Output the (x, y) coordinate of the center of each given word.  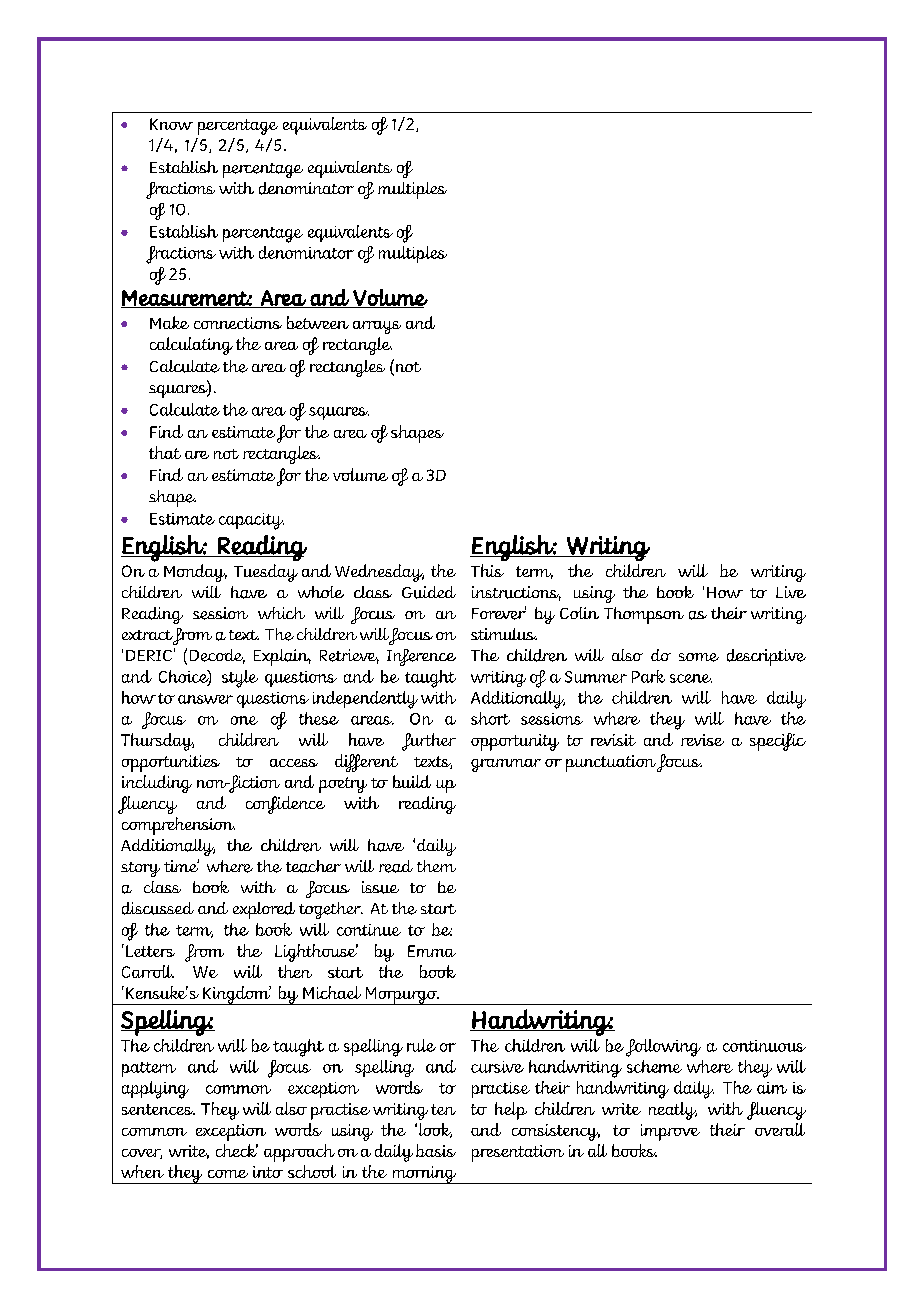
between (318, 322)
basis (436, 1150)
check (237, 1150)
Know (171, 124)
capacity (251, 521)
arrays (377, 327)
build (412, 781)
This (487, 570)
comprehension (178, 826)
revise (702, 740)
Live (791, 592)
